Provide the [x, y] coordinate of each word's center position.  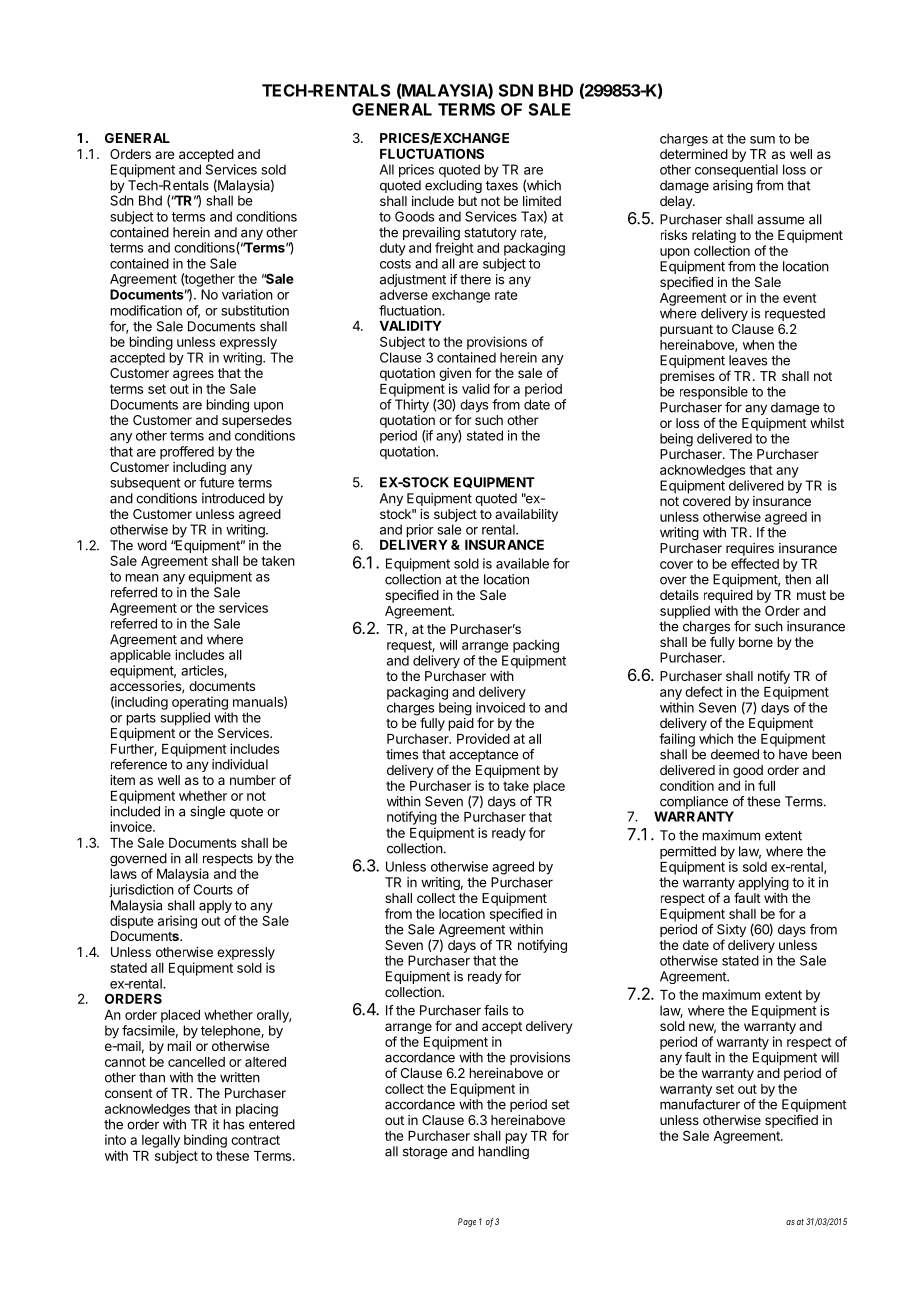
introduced [233, 498]
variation [247, 294]
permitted [688, 852]
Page [467, 1222]
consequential [736, 171]
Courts [213, 889]
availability [526, 515]
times [402, 754]
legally [161, 1141]
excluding [453, 186]
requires [750, 549]
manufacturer [700, 1104]
